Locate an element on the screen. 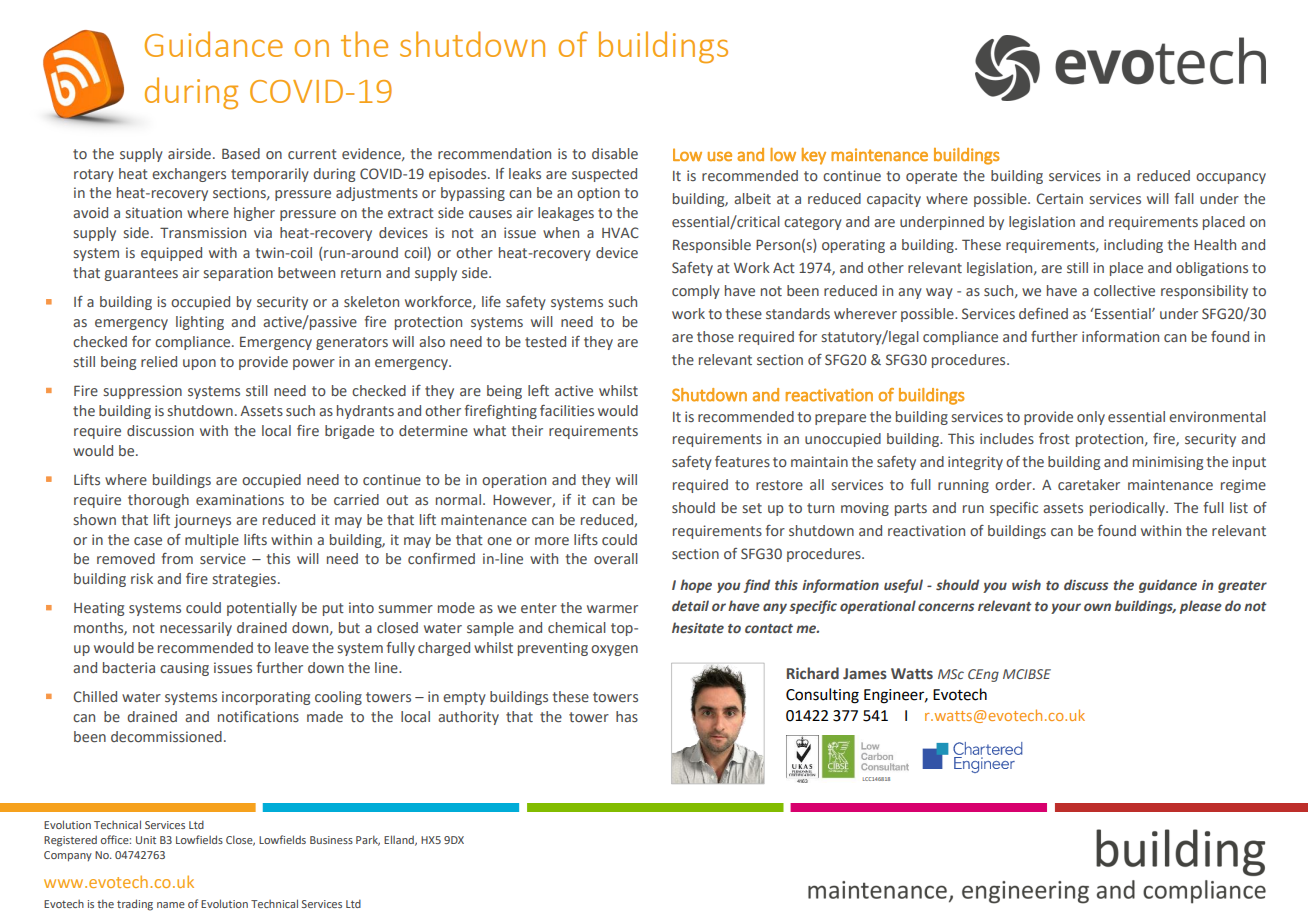 This screenshot has width=1308, height=924. overall is located at coordinates (616, 558).
